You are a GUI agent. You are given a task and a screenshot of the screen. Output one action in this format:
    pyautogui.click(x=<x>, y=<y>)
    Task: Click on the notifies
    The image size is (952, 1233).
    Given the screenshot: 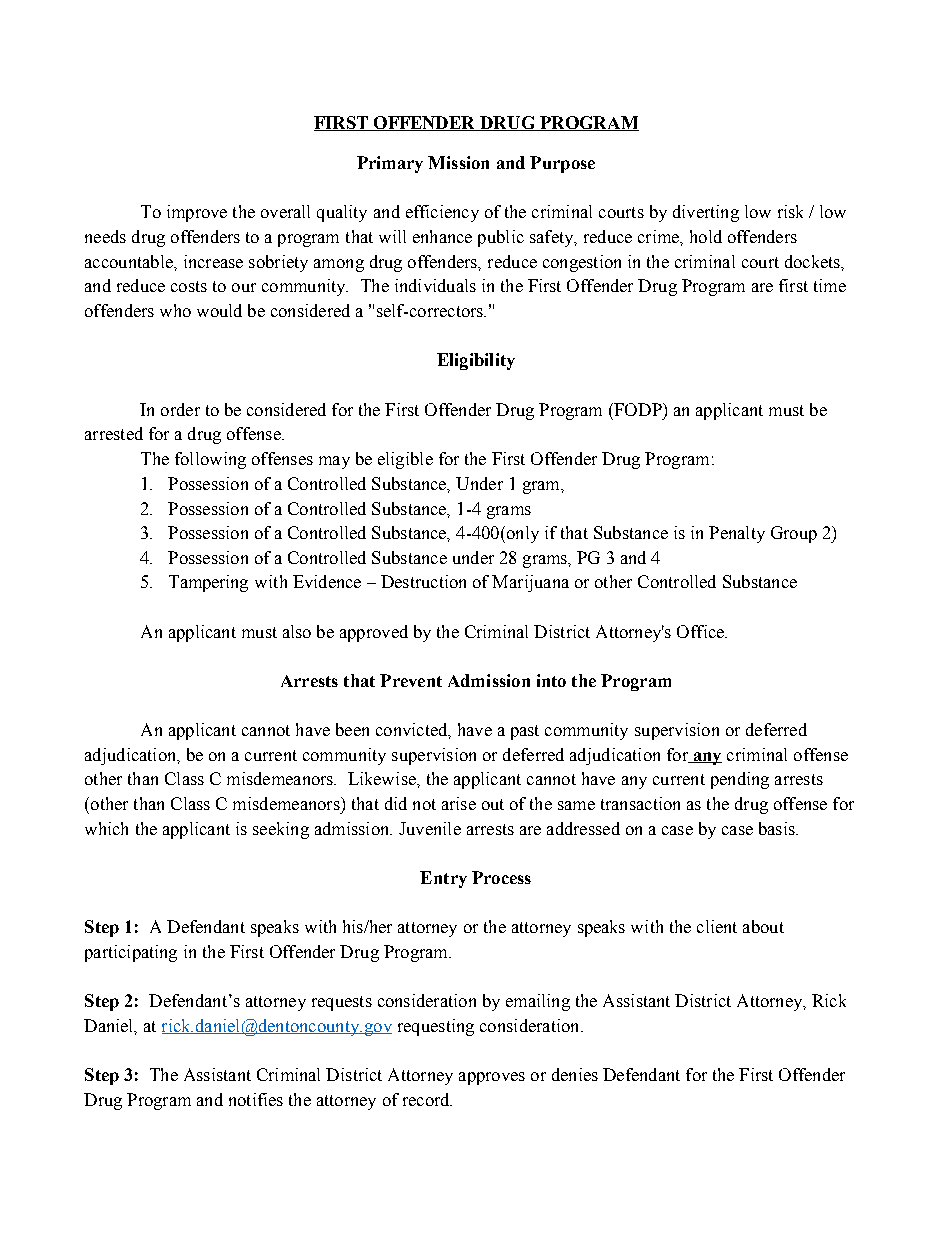 What is the action you would take?
    pyautogui.click(x=256, y=1099)
